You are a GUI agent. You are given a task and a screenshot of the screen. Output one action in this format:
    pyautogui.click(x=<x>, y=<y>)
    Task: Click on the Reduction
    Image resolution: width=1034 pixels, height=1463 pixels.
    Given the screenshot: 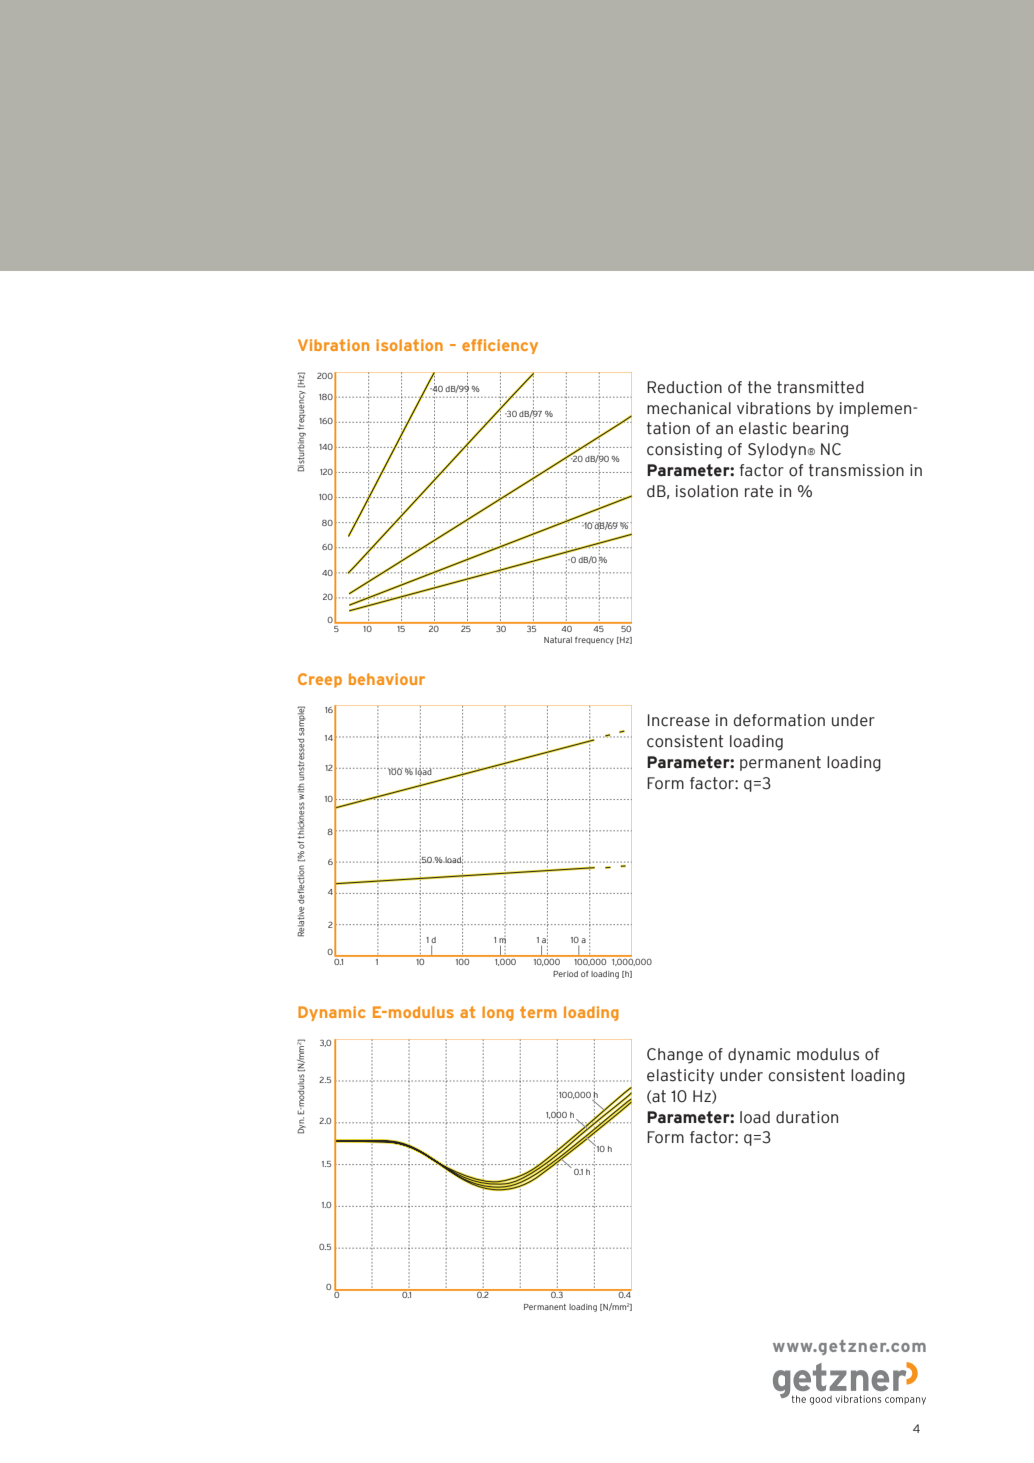 What is the action you would take?
    pyautogui.click(x=684, y=387)
